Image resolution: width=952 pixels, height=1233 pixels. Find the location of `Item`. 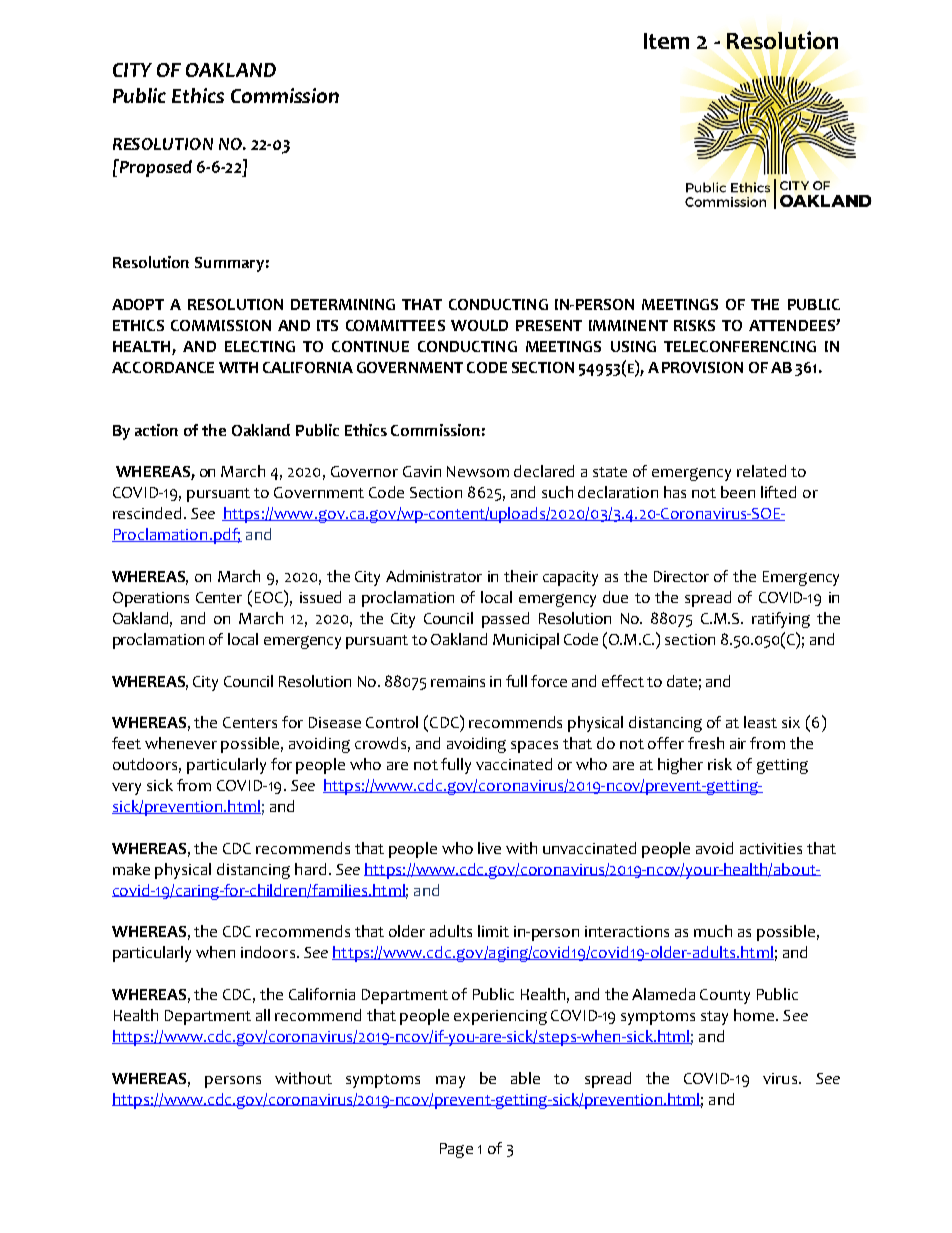

Item is located at coordinates (666, 41).
